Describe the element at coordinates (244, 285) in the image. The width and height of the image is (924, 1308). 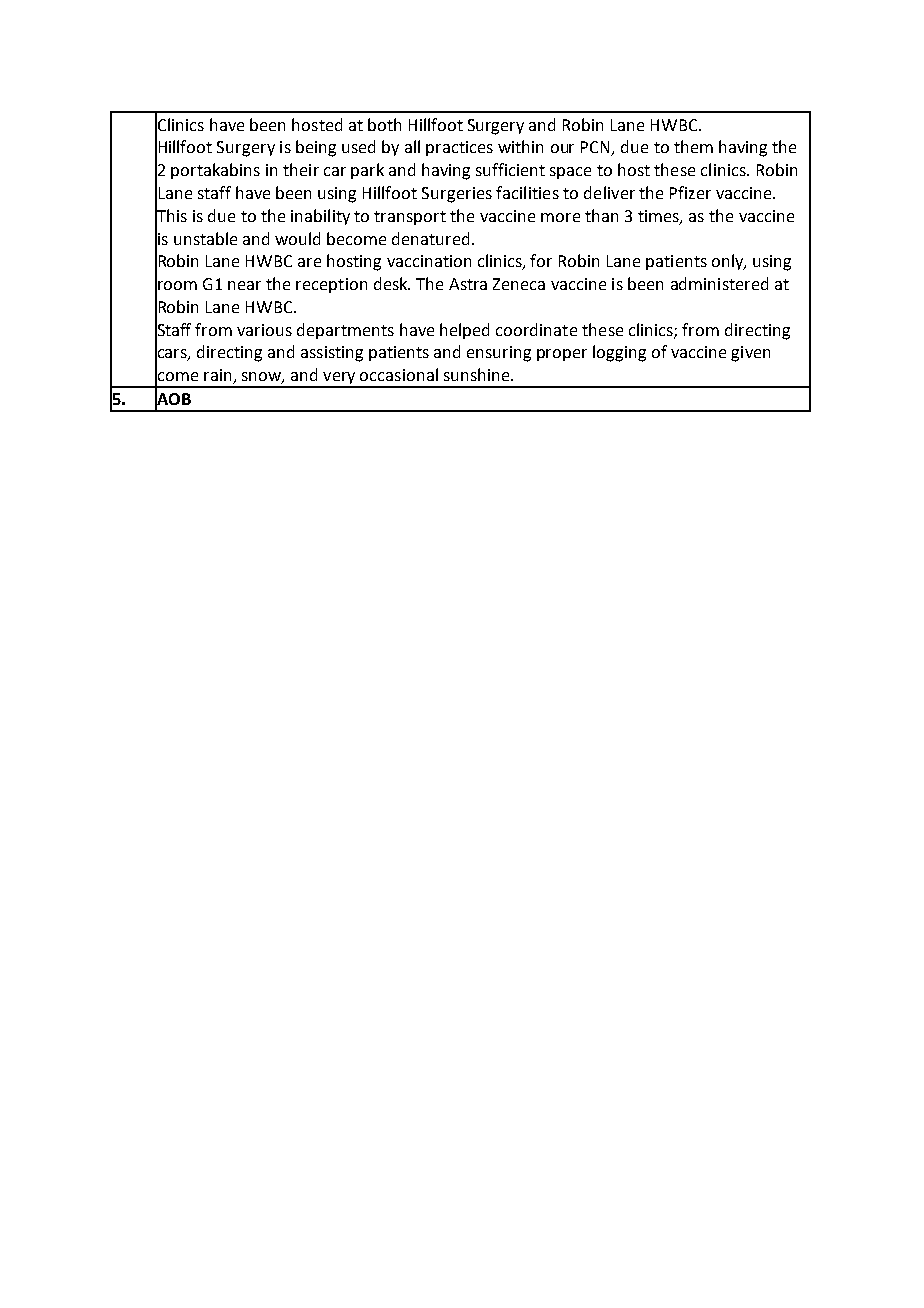
I see `near` at that location.
